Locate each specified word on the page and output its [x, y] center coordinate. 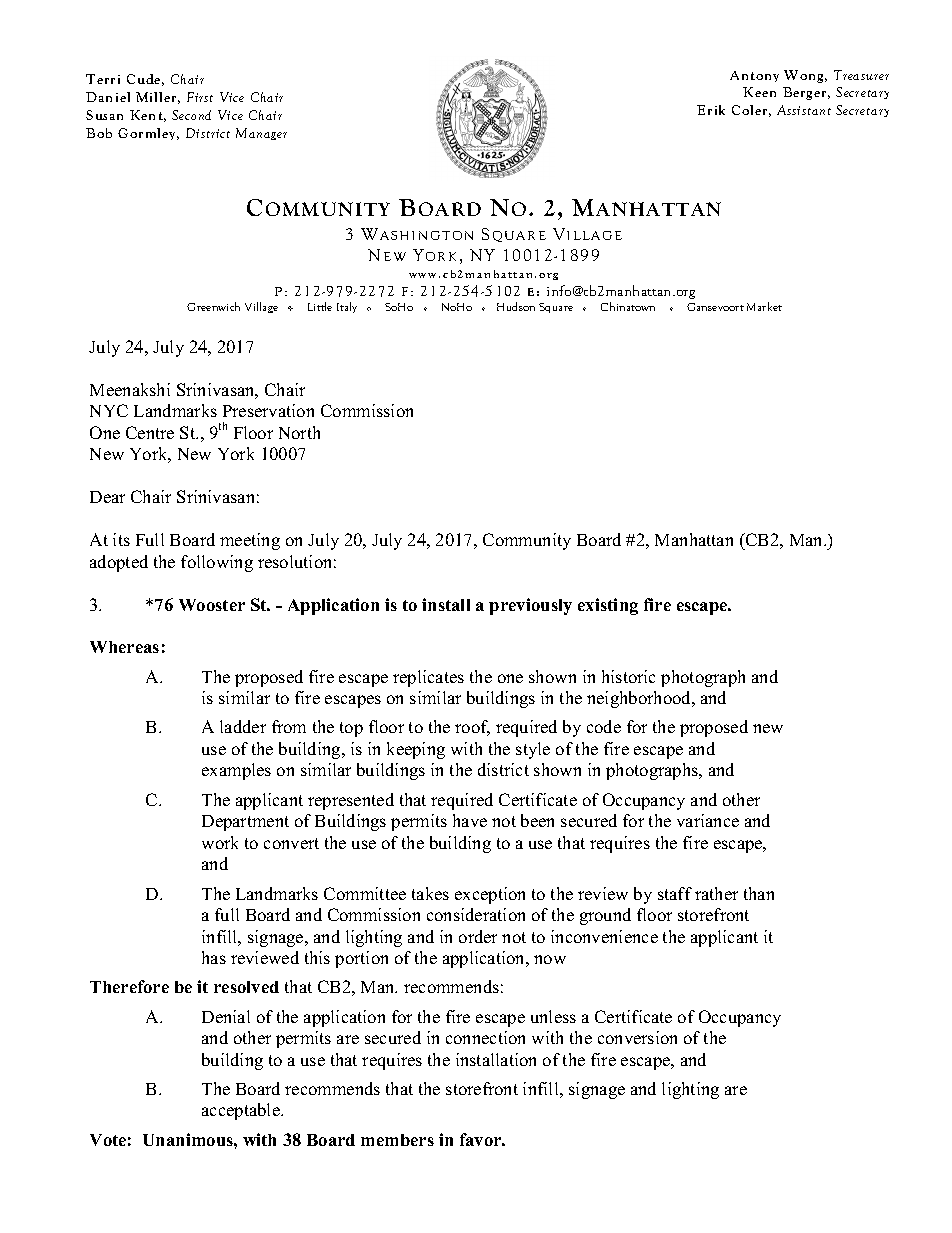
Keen [759, 92]
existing [608, 606]
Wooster [212, 605]
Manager [261, 134]
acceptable [242, 1111]
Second [191, 115]
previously [530, 606]
